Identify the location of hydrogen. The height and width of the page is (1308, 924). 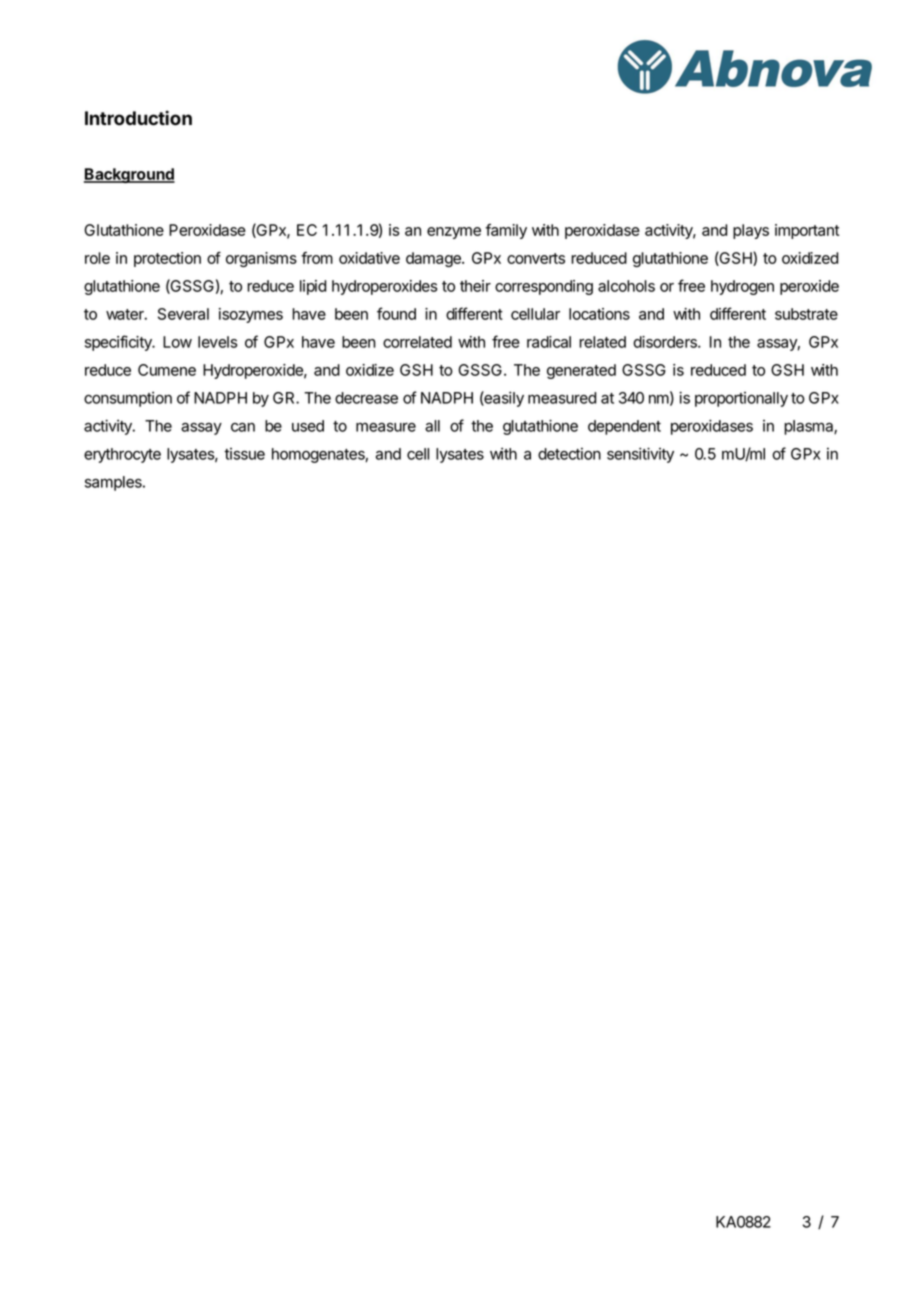
(742, 287).
